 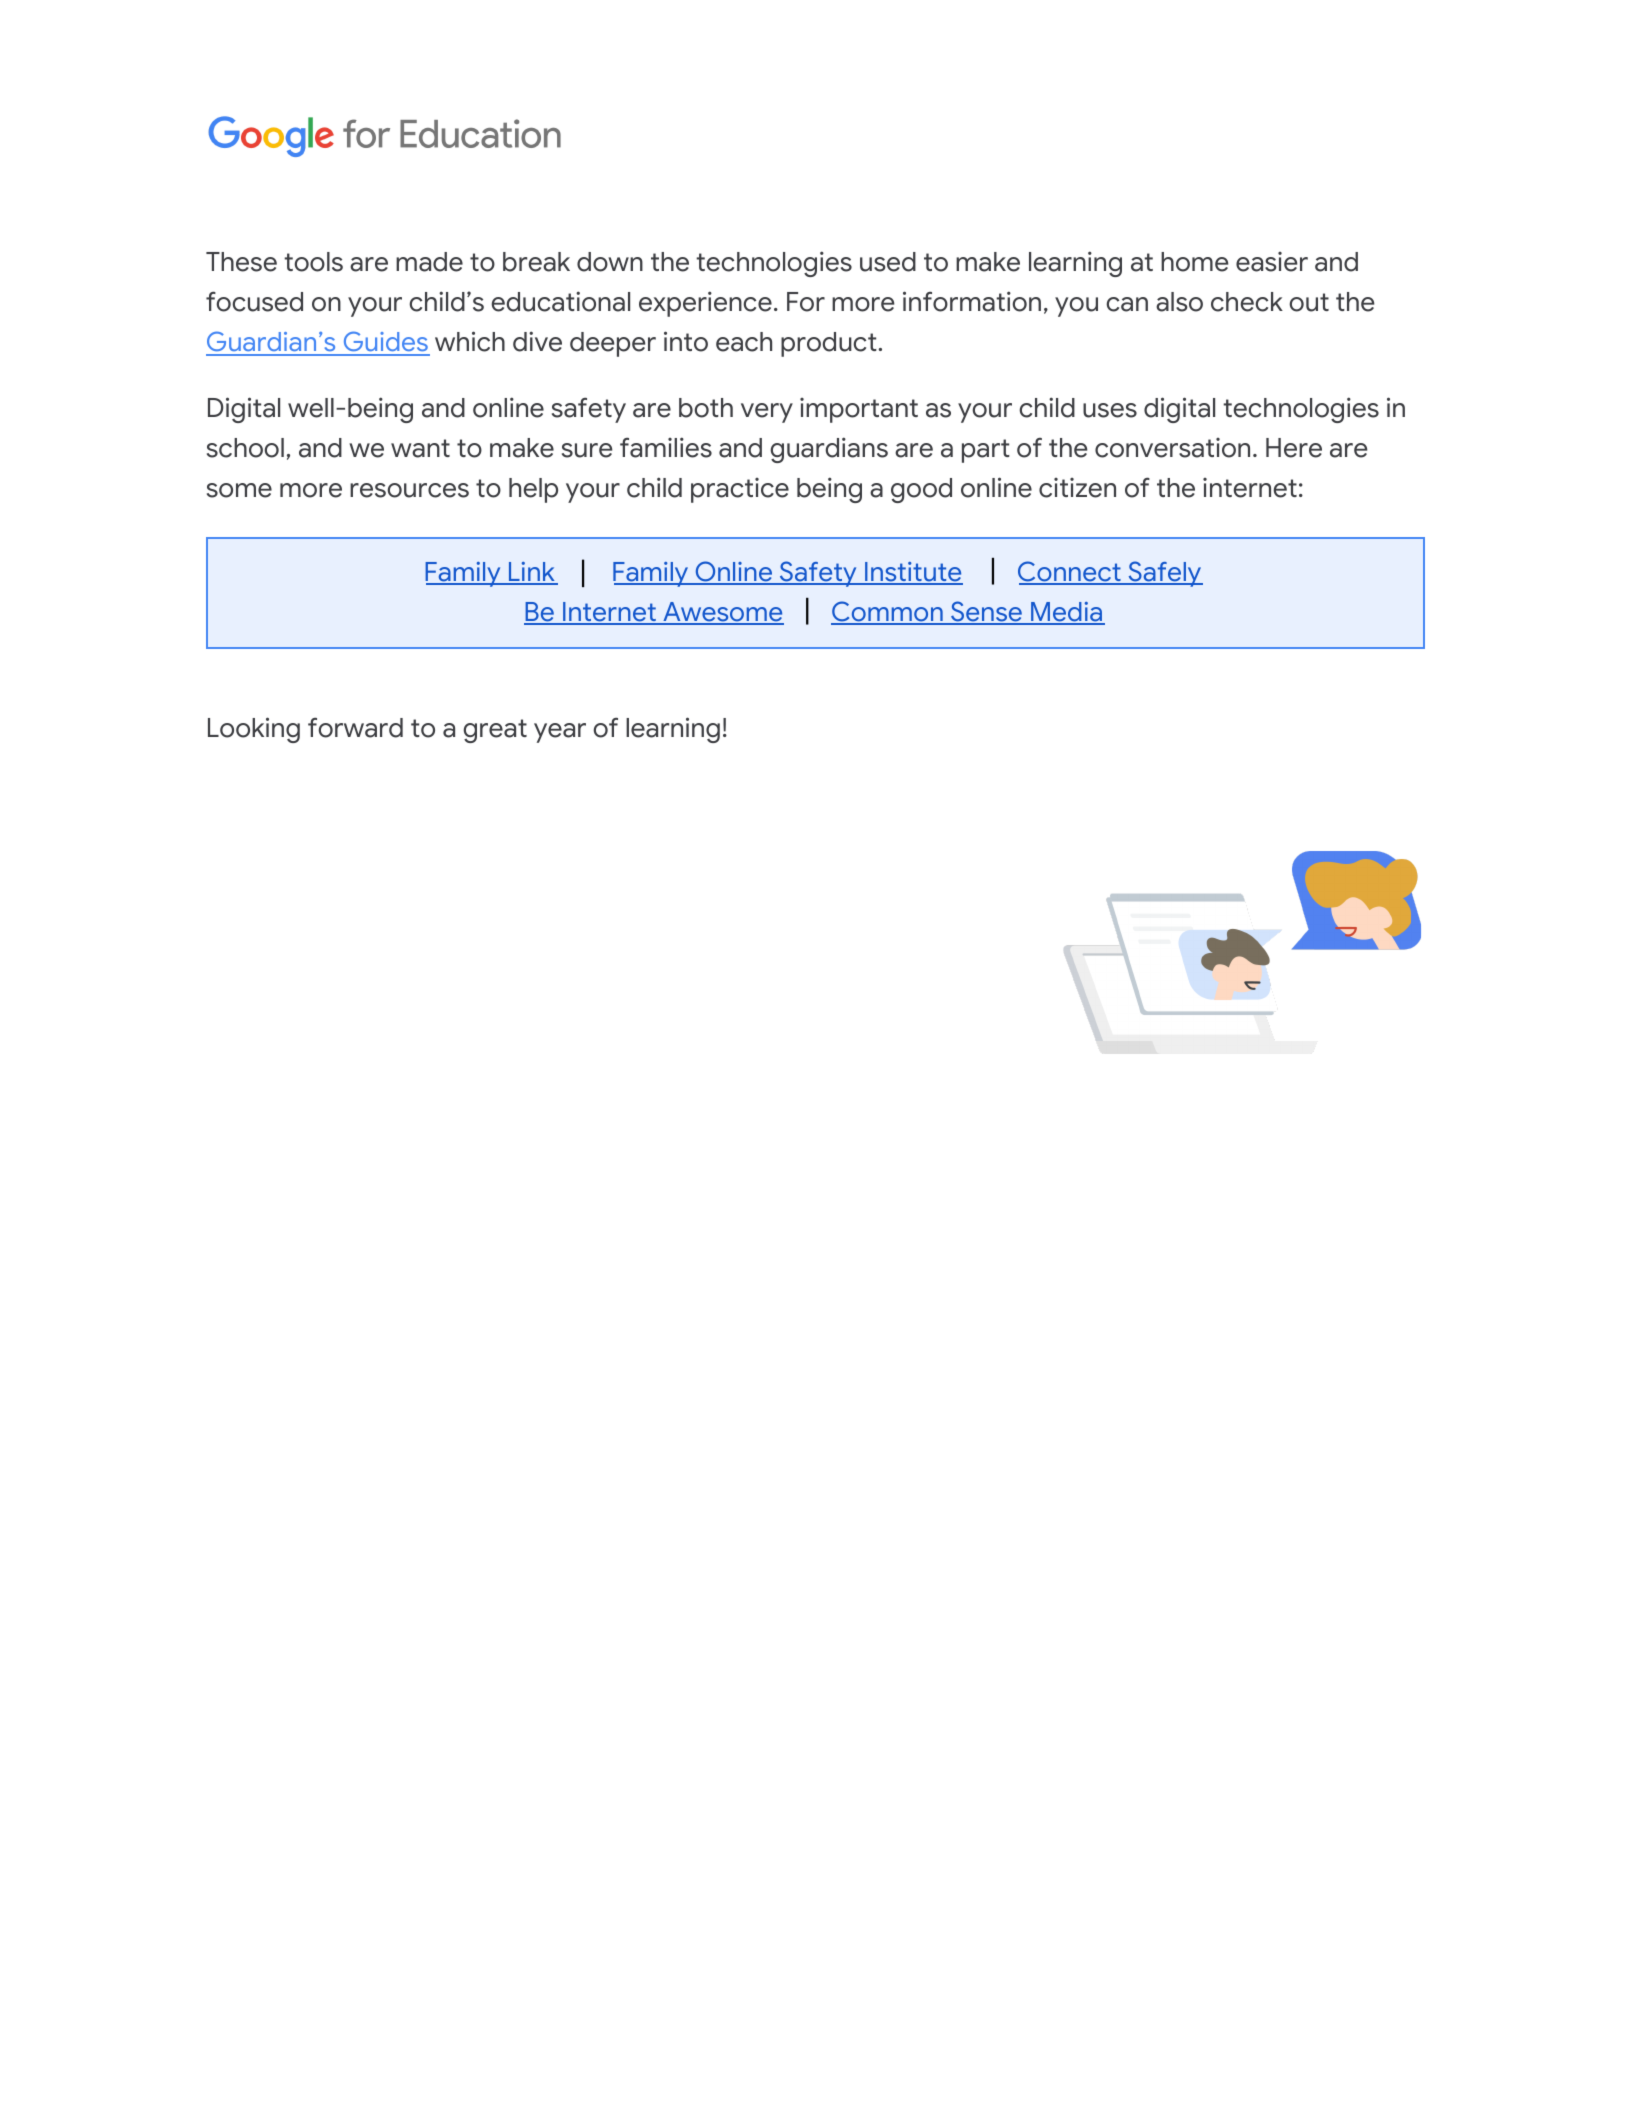 I want to click on tools, so click(x=313, y=262).
